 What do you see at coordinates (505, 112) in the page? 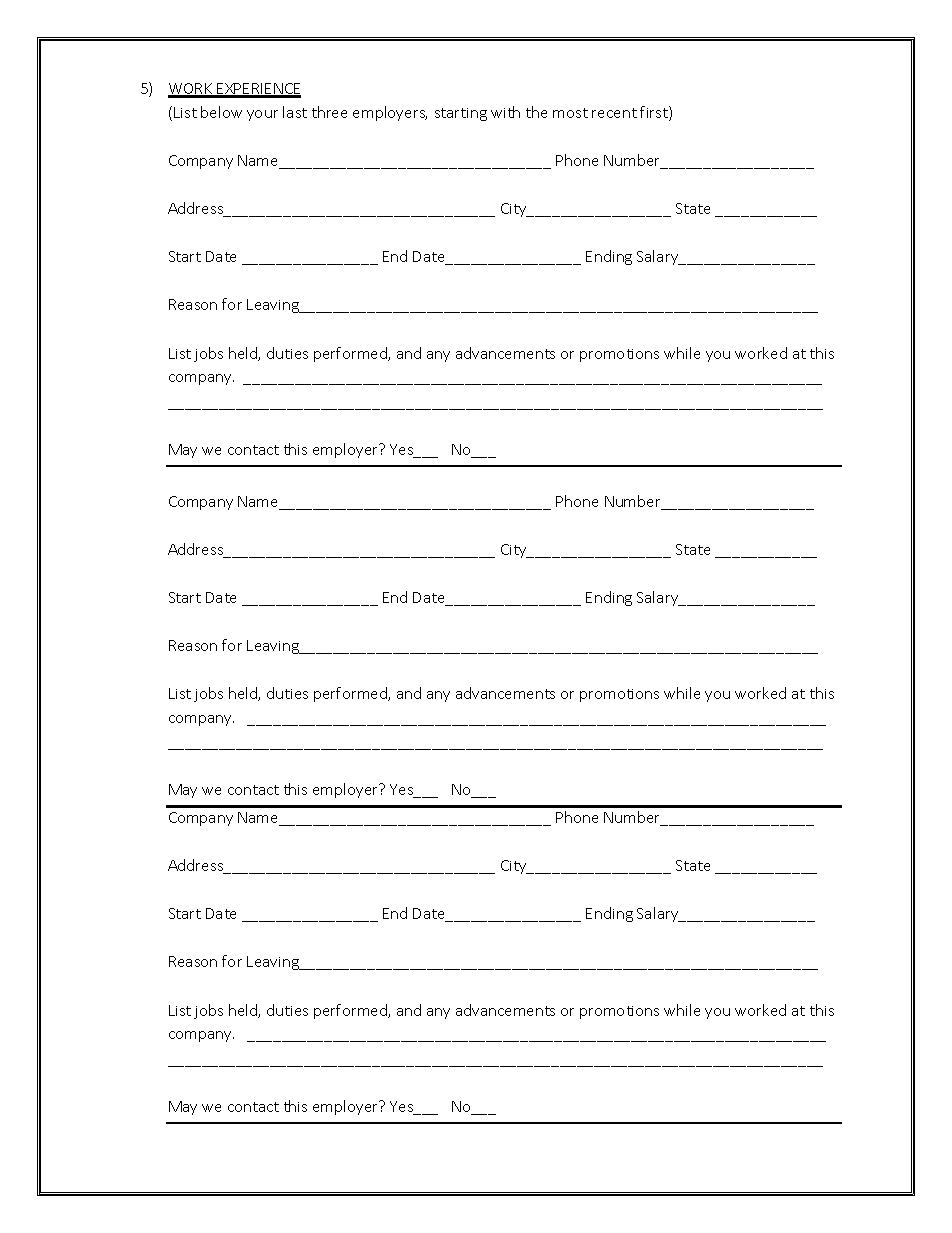
I see `with` at bounding box center [505, 112].
